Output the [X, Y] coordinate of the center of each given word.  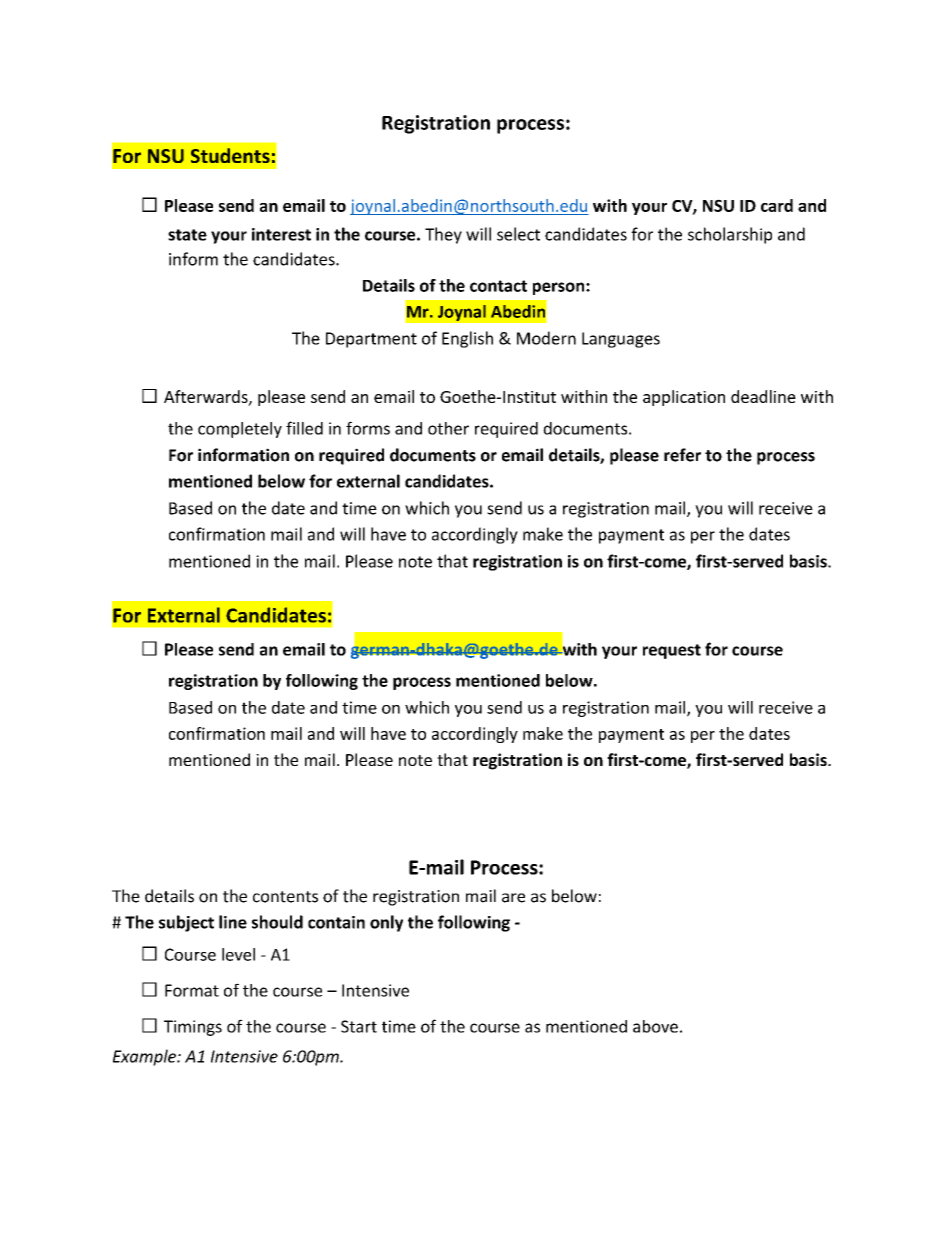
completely [240, 430]
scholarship [730, 235]
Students [230, 155]
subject [186, 923]
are [513, 898]
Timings [193, 1028]
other [448, 428]
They [443, 235]
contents [285, 897]
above [655, 1026]
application [684, 398]
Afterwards [207, 397]
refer [682, 455]
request [672, 651]
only [386, 923]
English [467, 339]
